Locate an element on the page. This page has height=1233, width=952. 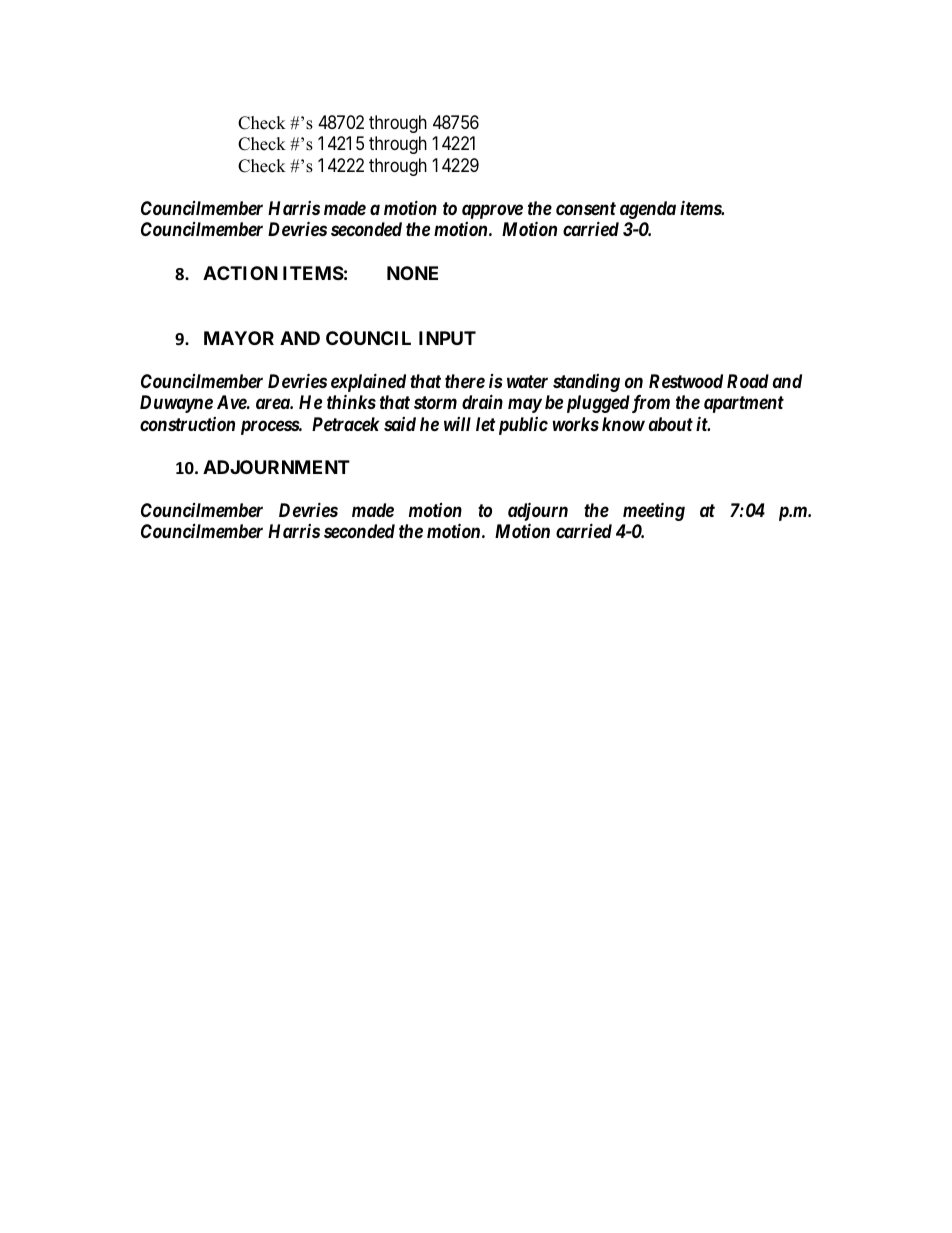
said is located at coordinates (400, 424).
